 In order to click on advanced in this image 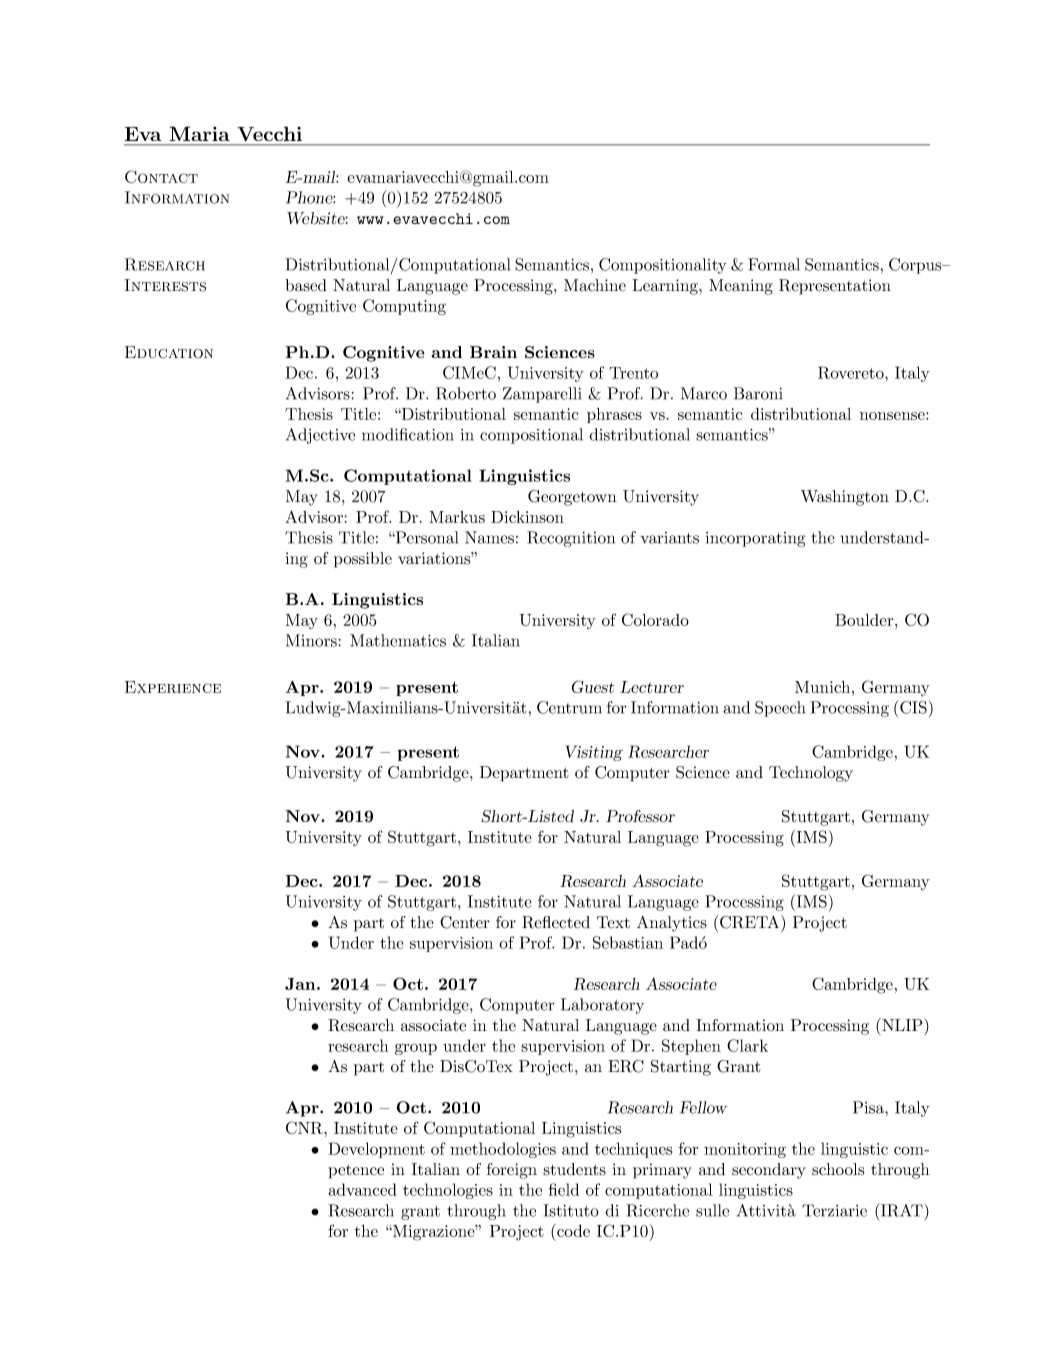, I will do `click(362, 1189)`.
